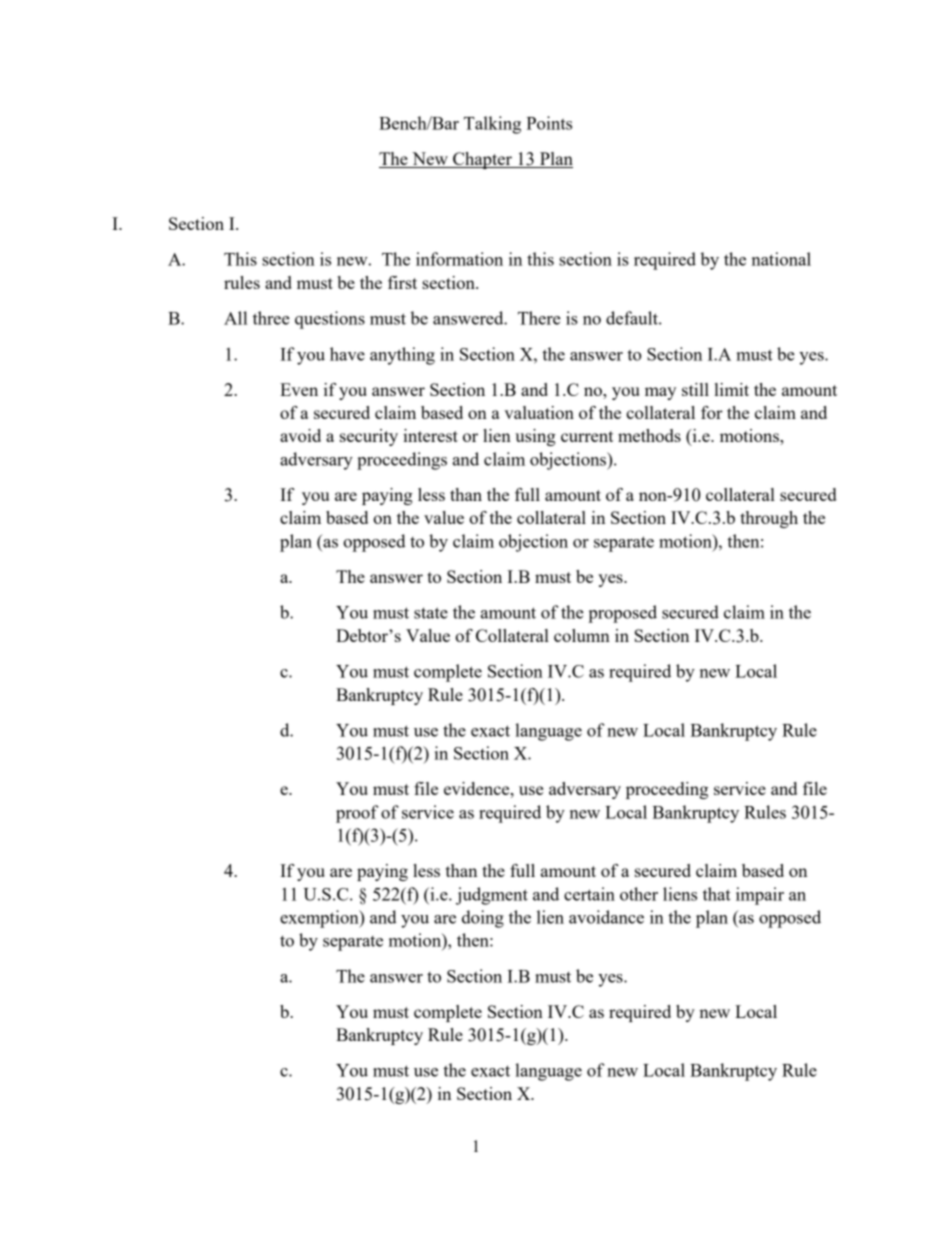  What do you see at coordinates (769, 519) in the document?
I see `through` at bounding box center [769, 519].
